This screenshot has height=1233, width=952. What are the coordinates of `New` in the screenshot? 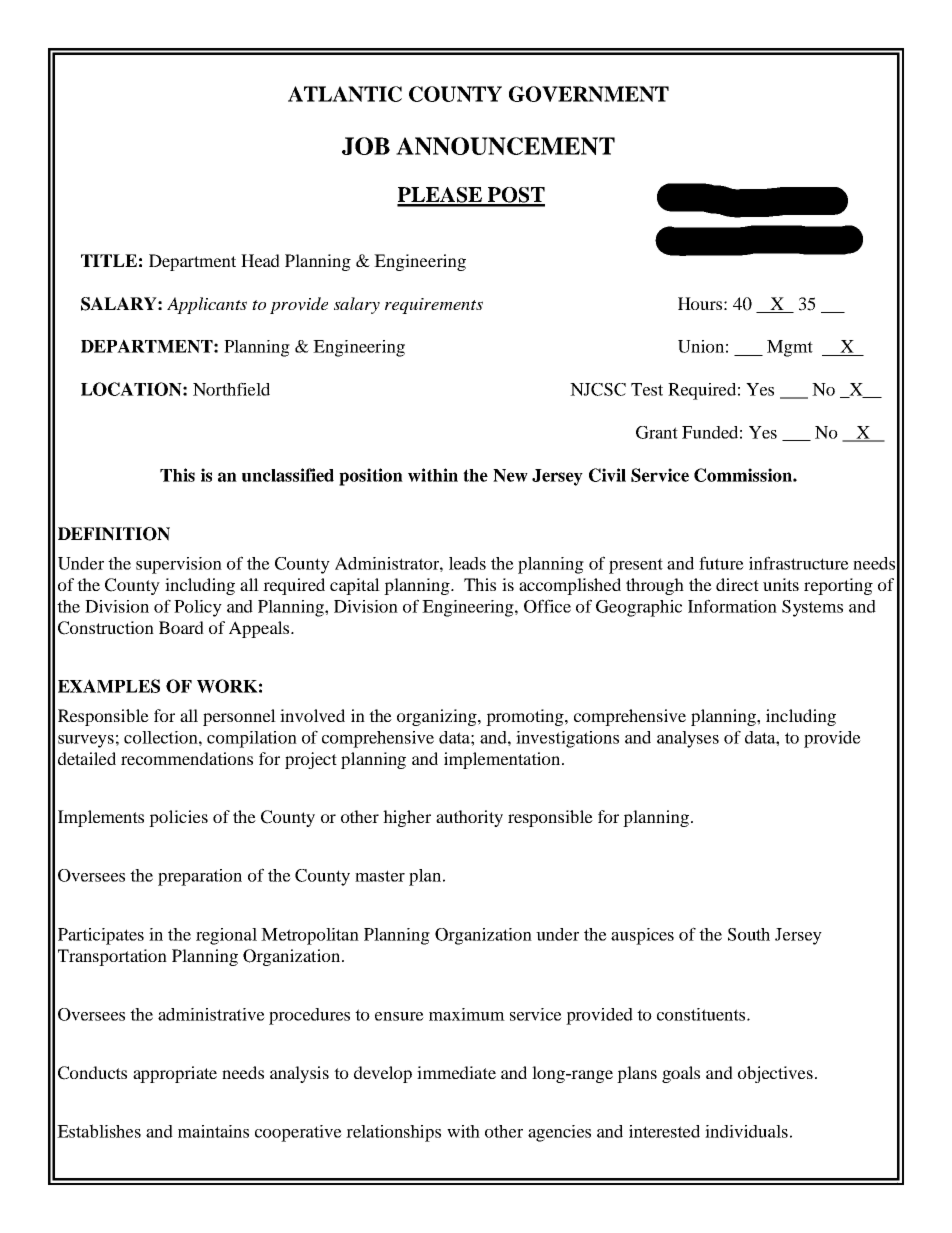 It's located at (510, 475).
